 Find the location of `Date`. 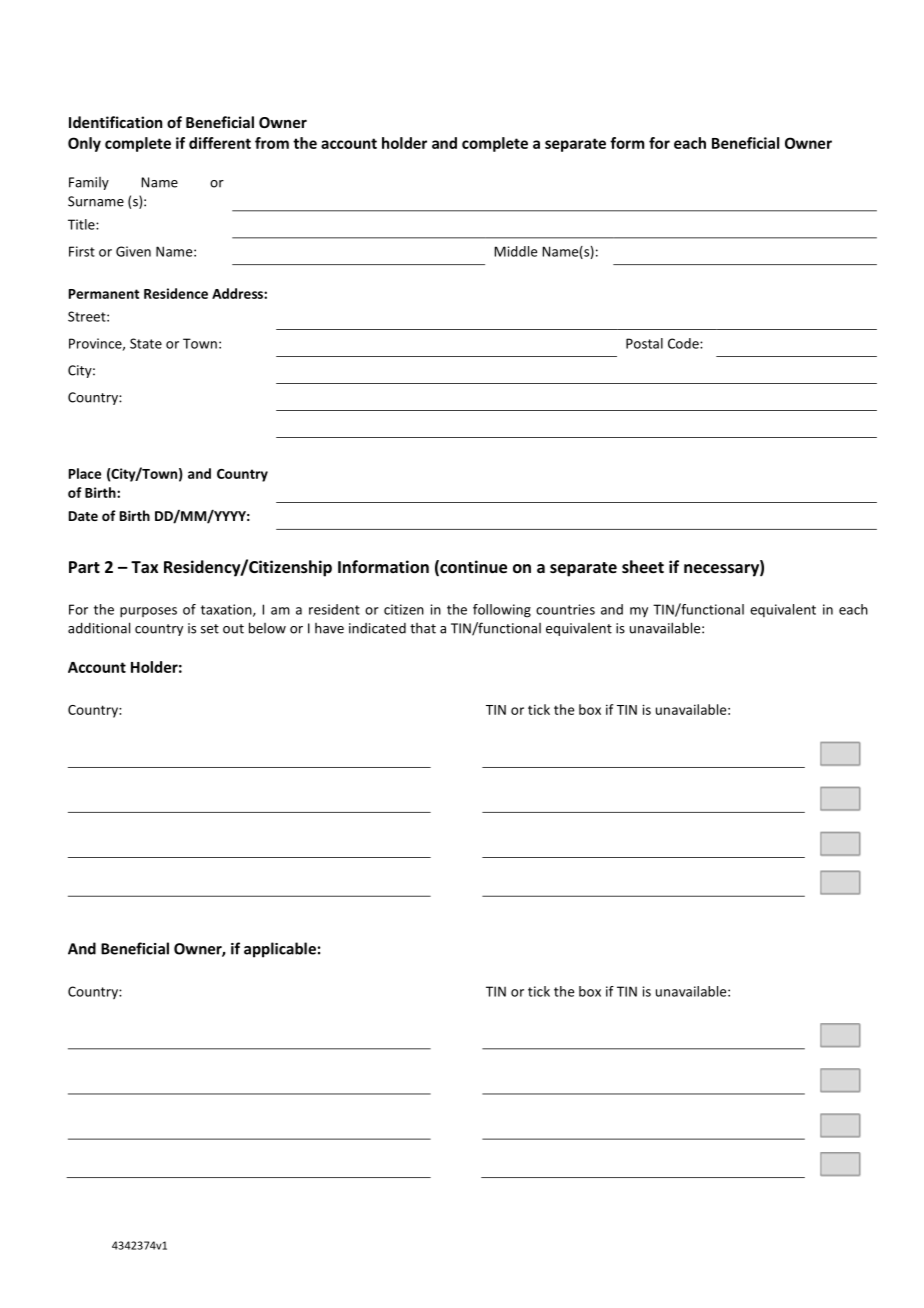

Date is located at coordinates (83, 516).
